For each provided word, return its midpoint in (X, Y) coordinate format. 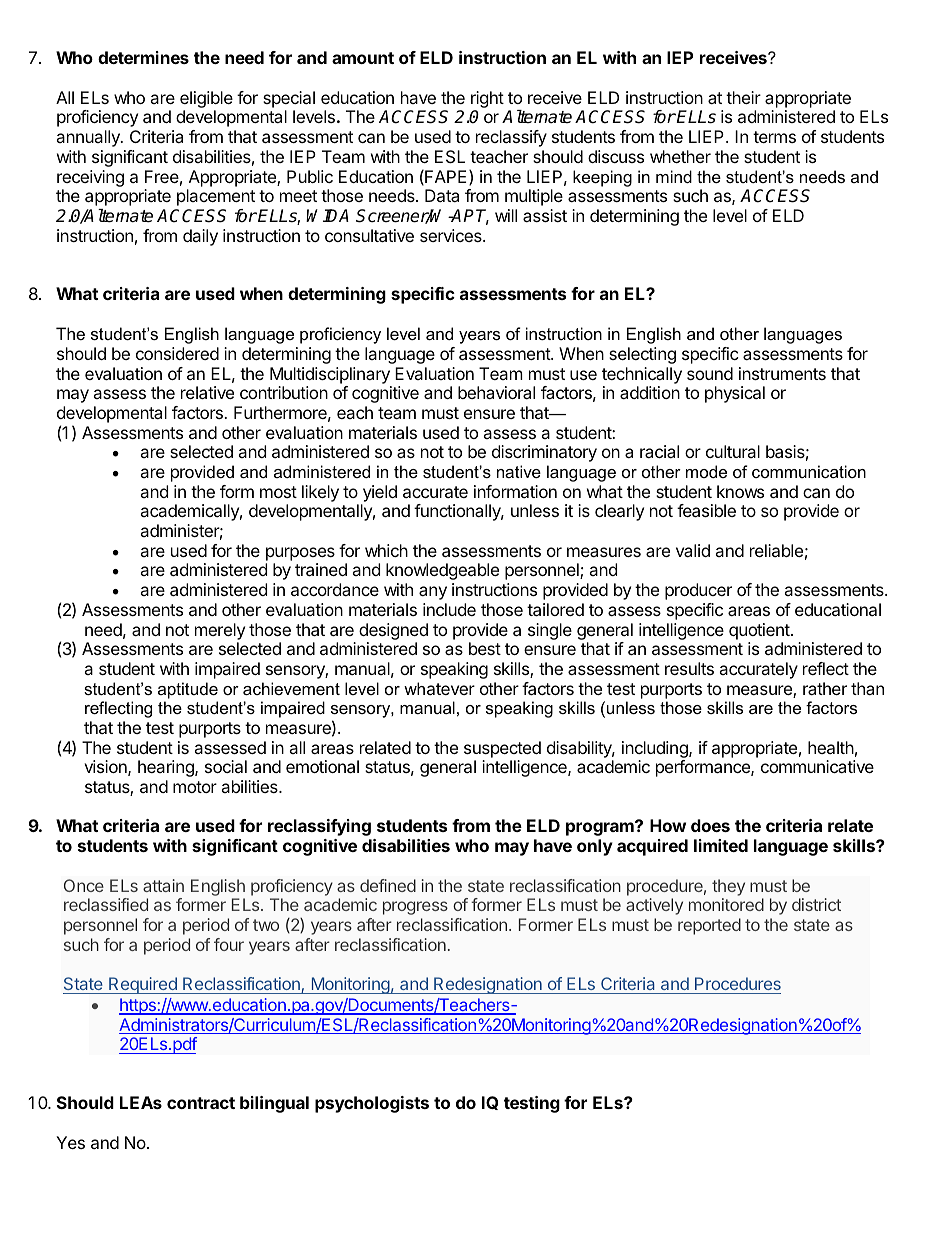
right (487, 99)
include (449, 609)
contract (201, 1103)
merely (220, 631)
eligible (206, 99)
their (743, 97)
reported (709, 926)
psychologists (372, 1104)
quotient (760, 631)
